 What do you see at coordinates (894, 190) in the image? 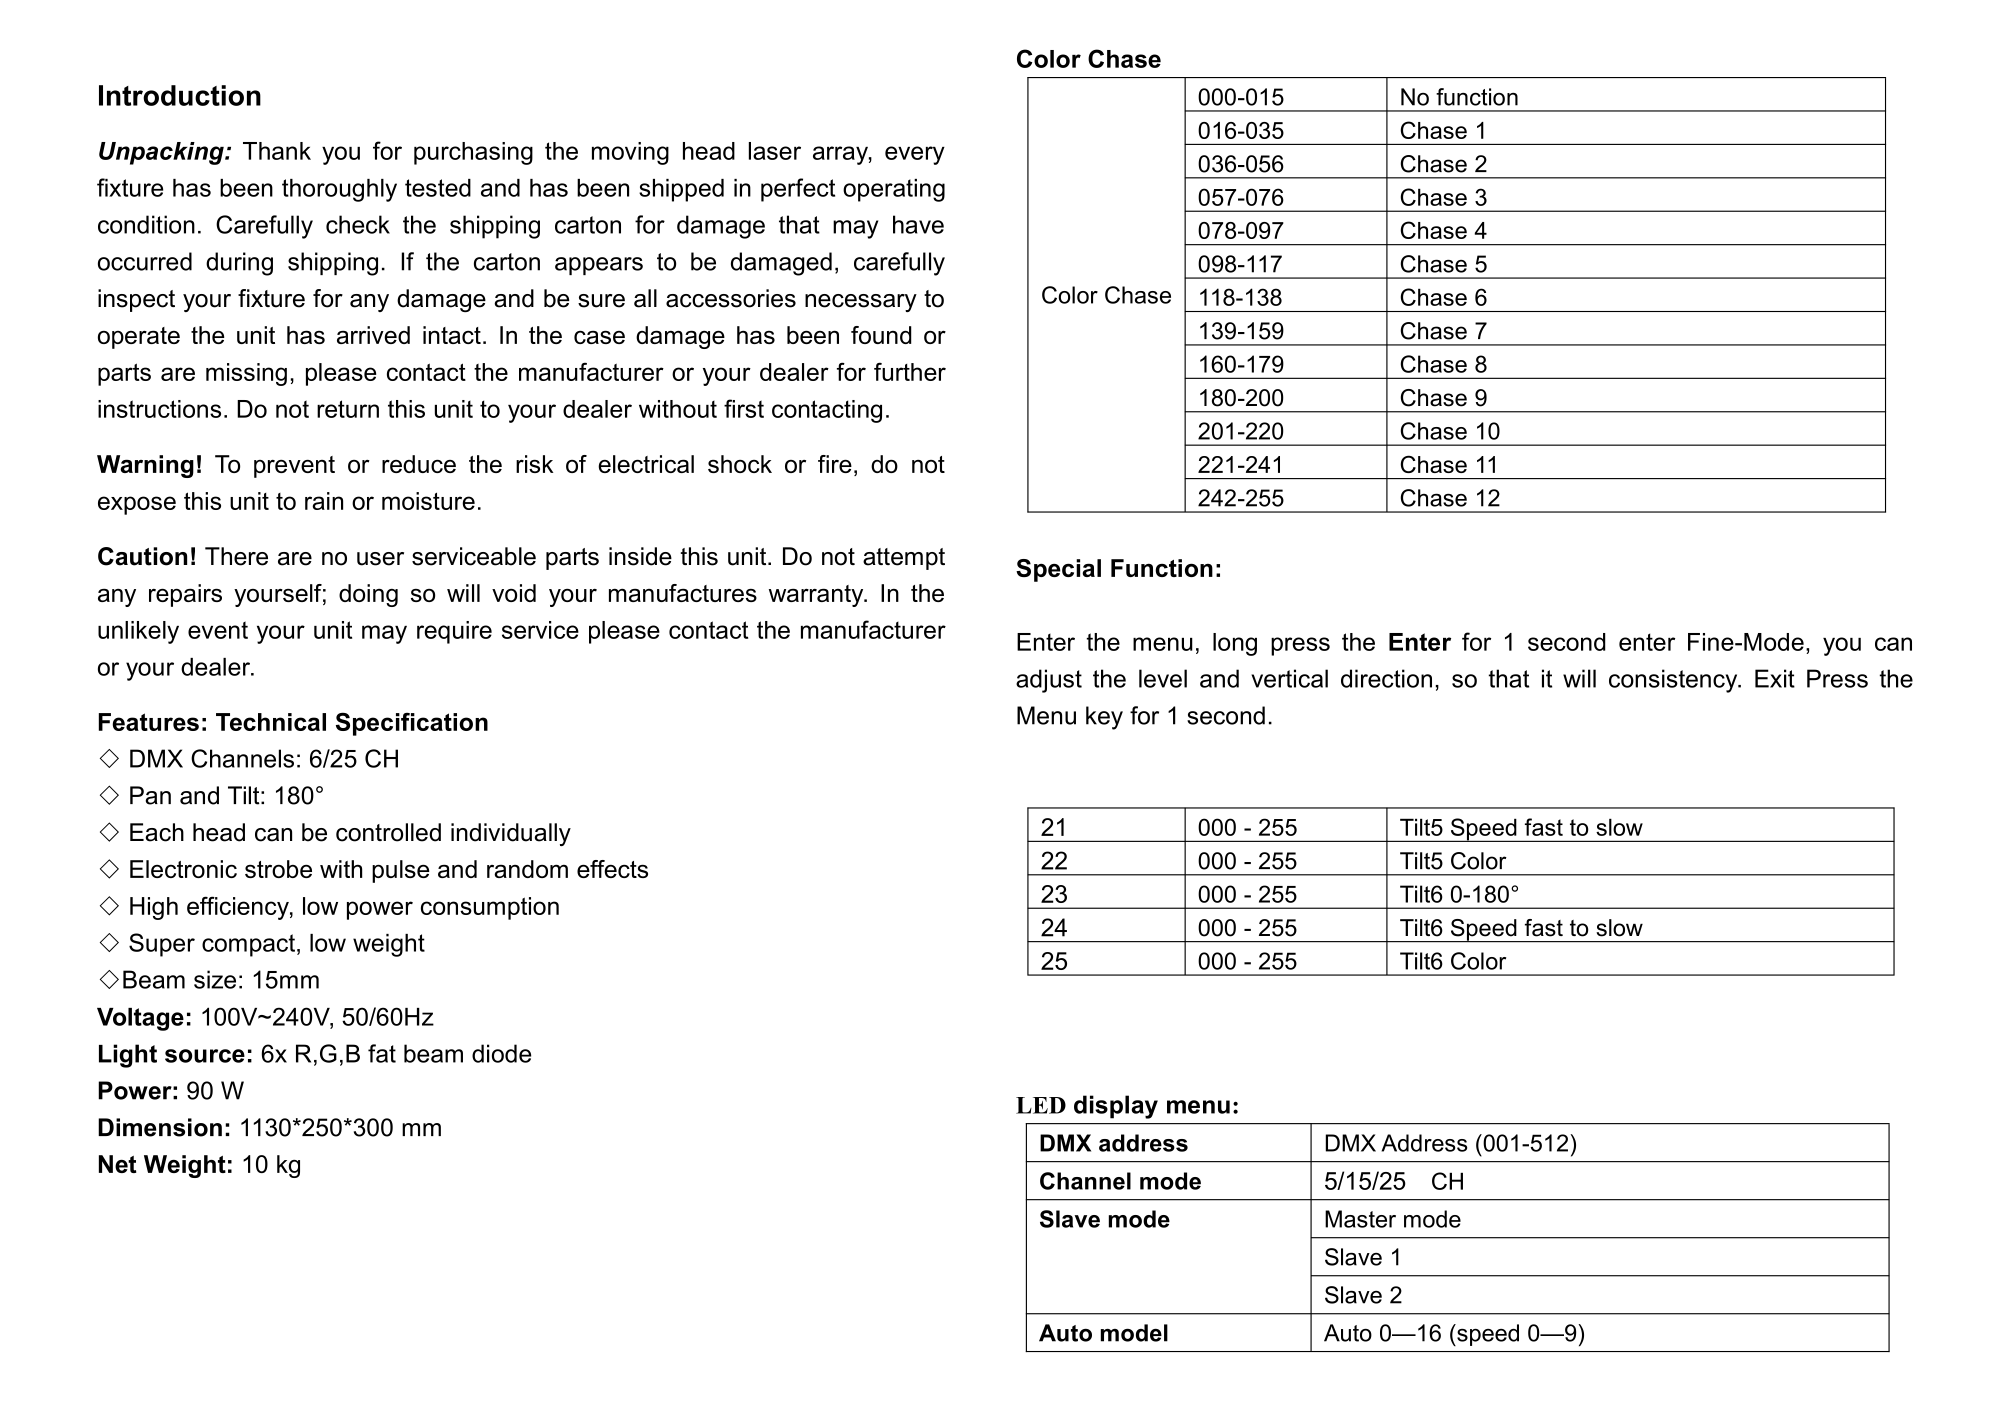
I see `operating` at bounding box center [894, 190].
